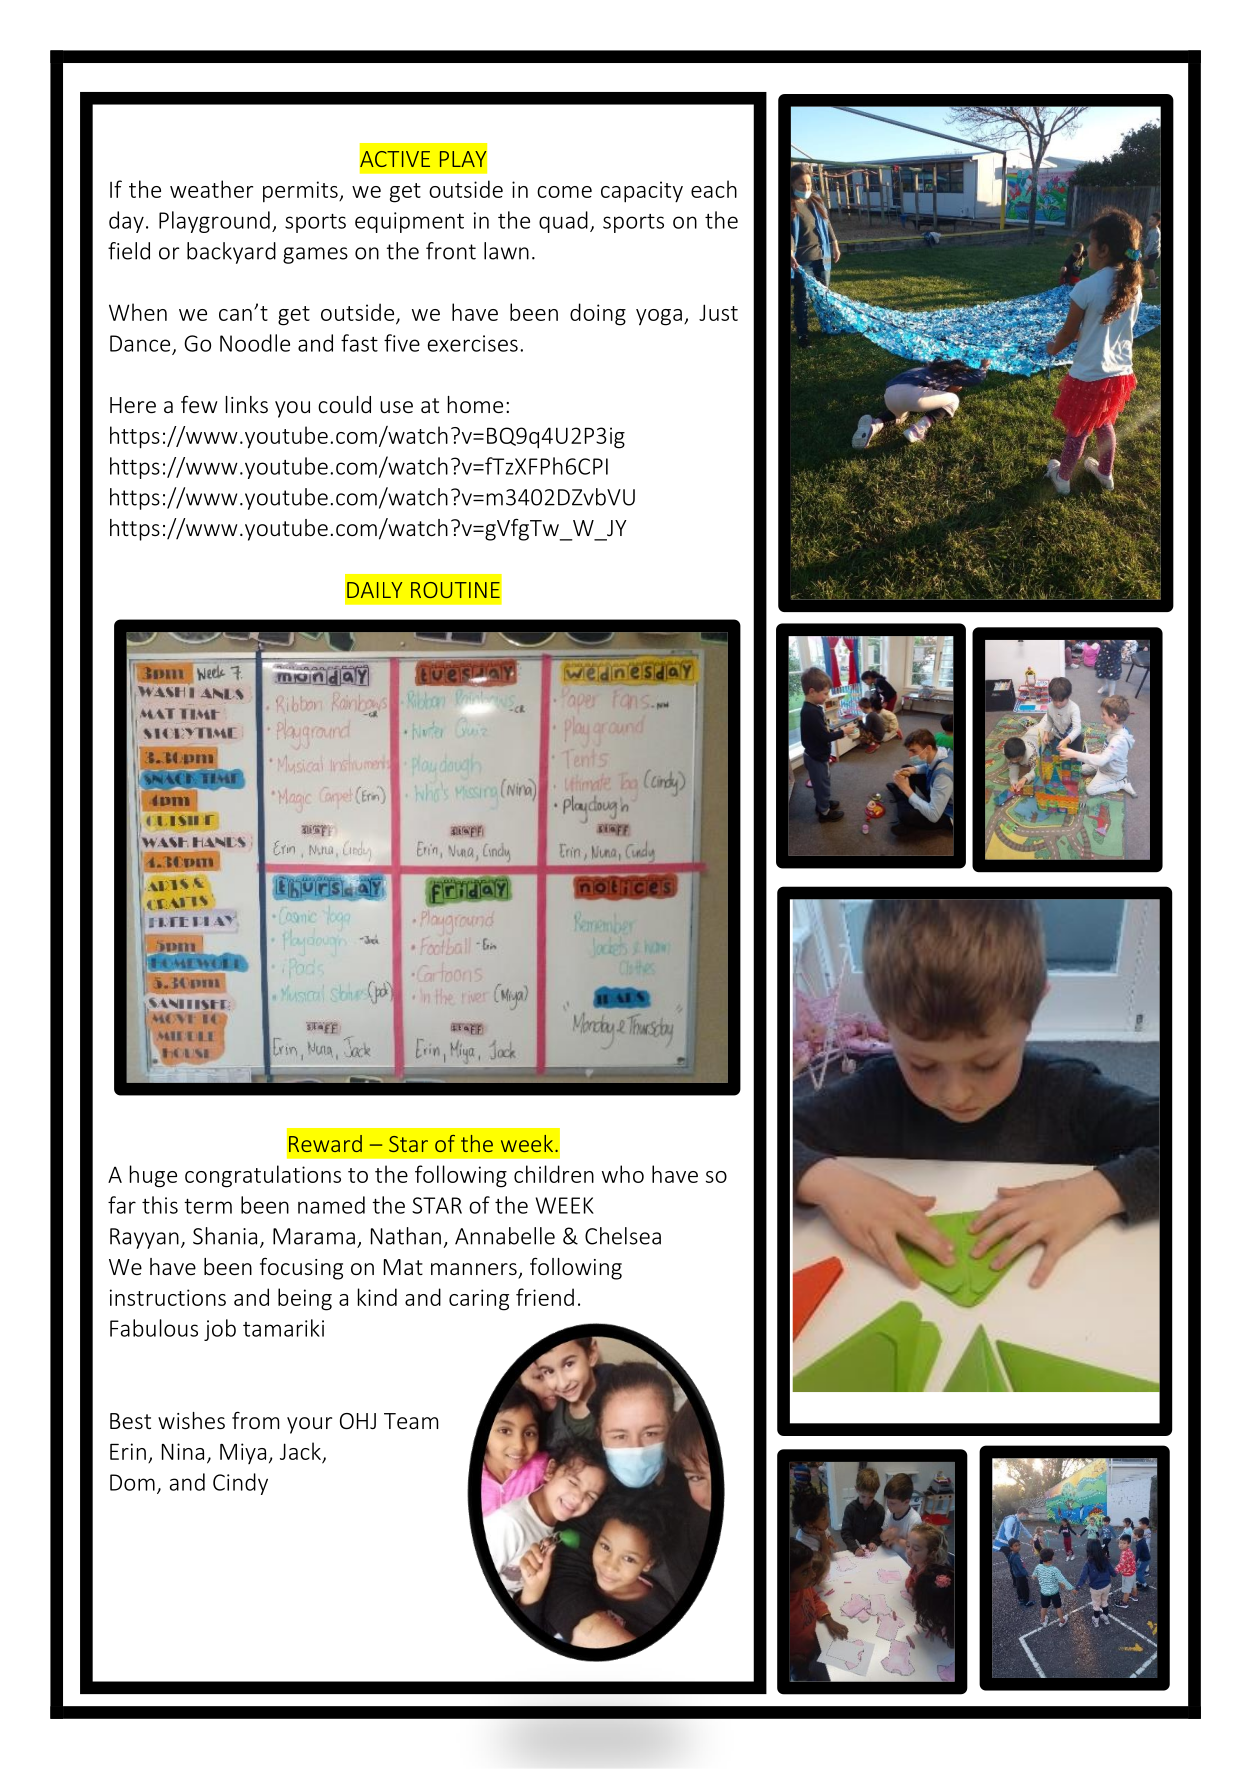 Image resolution: width=1251 pixels, height=1769 pixels. Describe the element at coordinates (623, 1174) in the screenshot. I see `who` at that location.
